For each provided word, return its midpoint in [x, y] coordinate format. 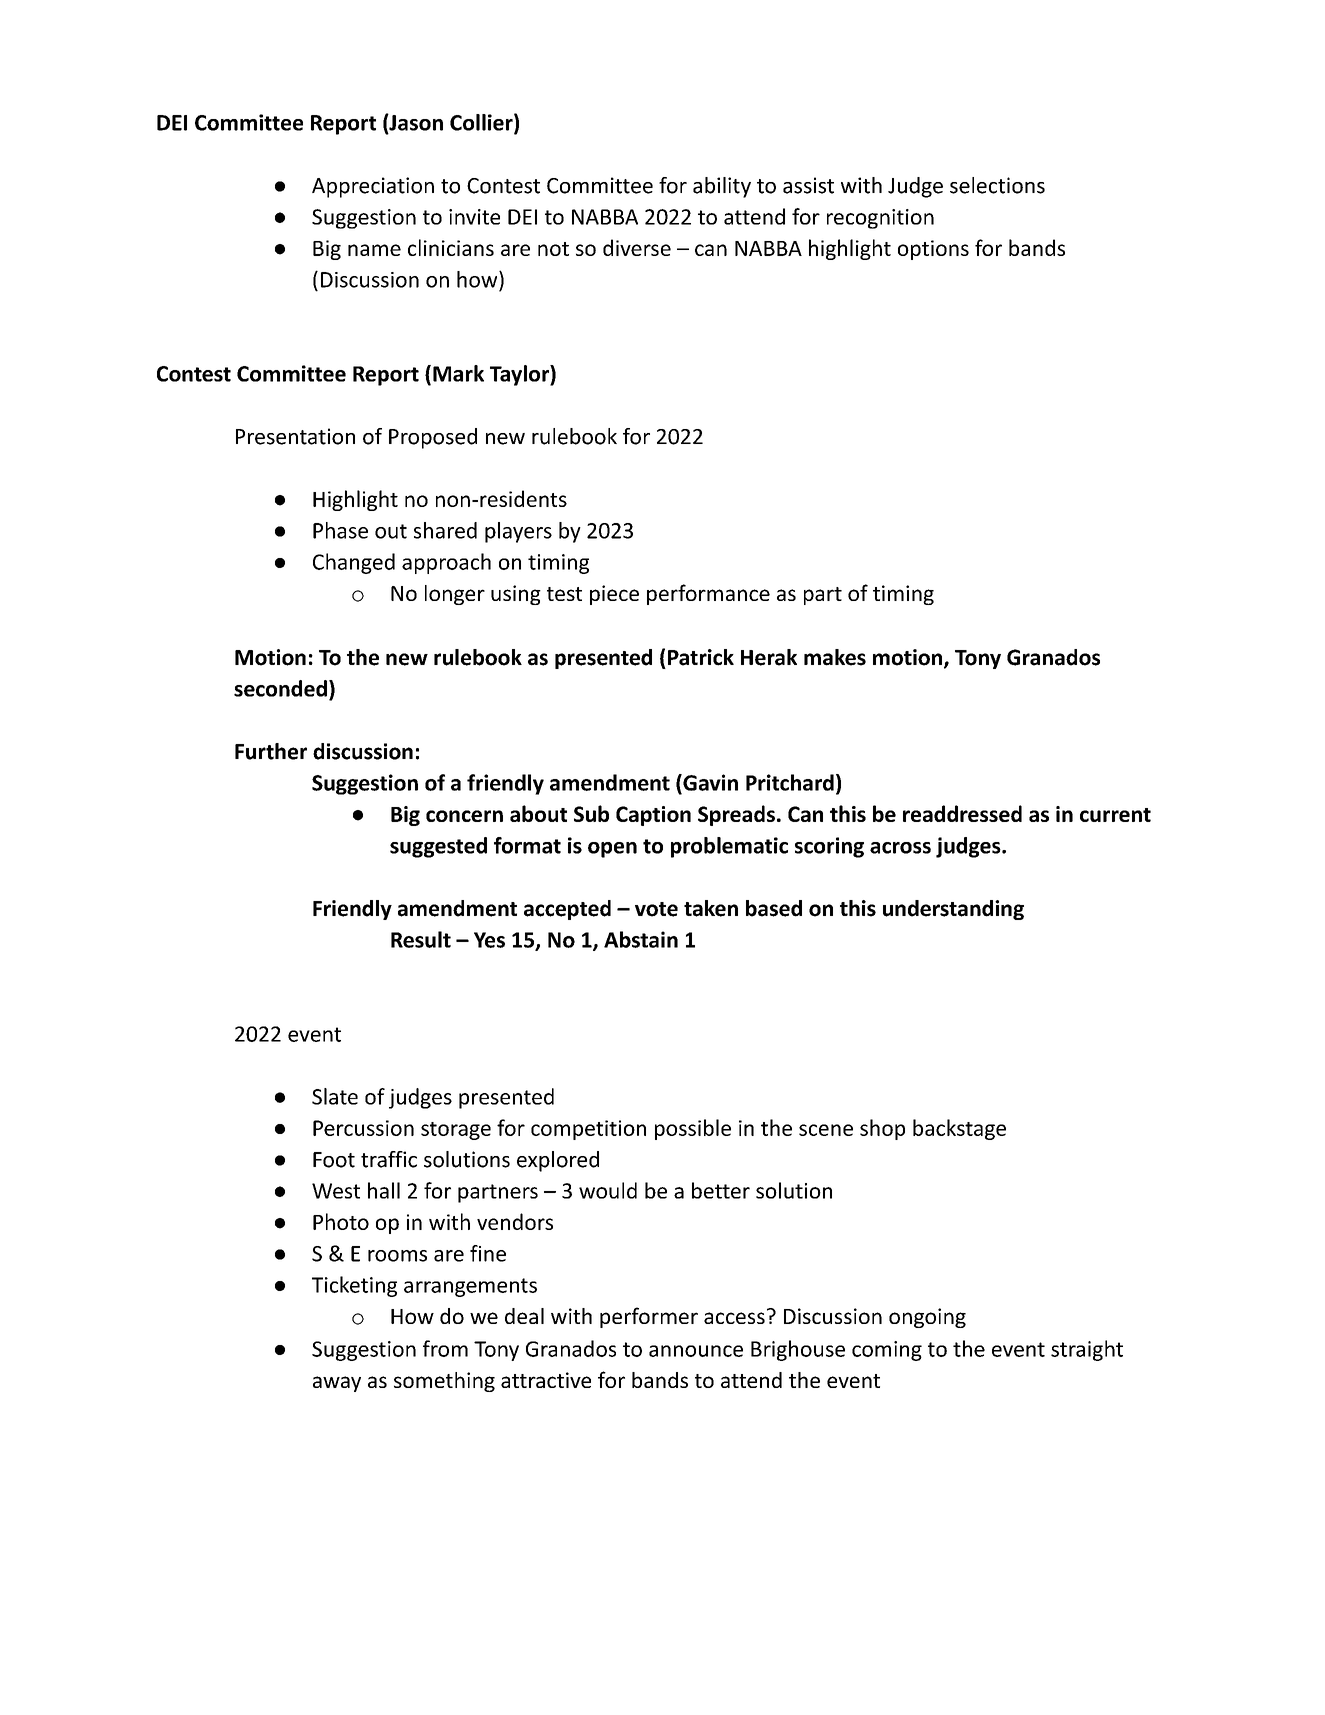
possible [693, 1129]
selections [997, 185]
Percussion [363, 1128]
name [374, 250]
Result [421, 939]
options [933, 250]
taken [711, 908]
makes [835, 657]
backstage [959, 1129]
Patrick [701, 657]
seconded [280, 688]
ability [722, 187]
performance [708, 594]
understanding [953, 910]
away [337, 1384]
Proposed [433, 438]
